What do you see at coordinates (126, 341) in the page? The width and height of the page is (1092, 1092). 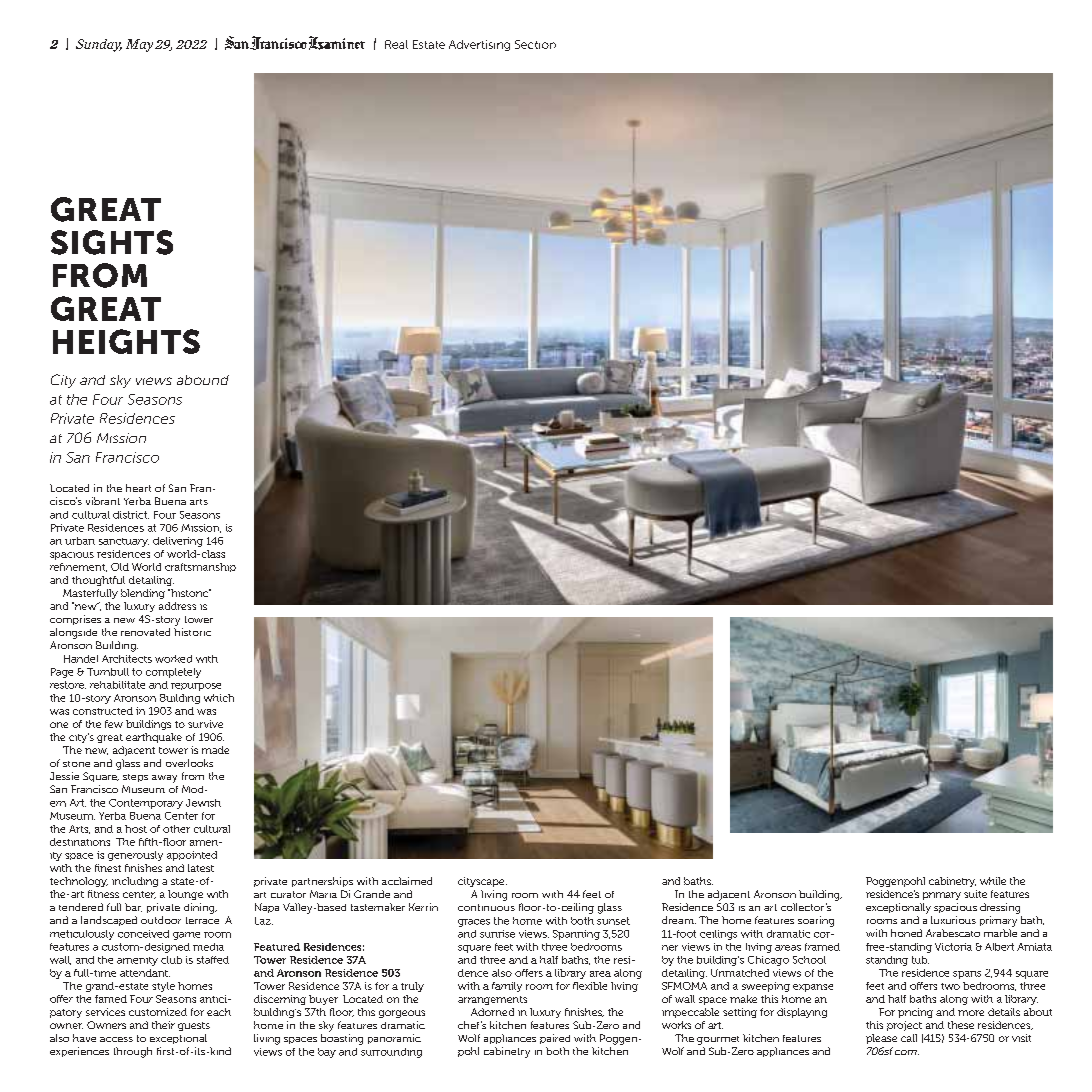 I see `HEIGHTS` at bounding box center [126, 341].
